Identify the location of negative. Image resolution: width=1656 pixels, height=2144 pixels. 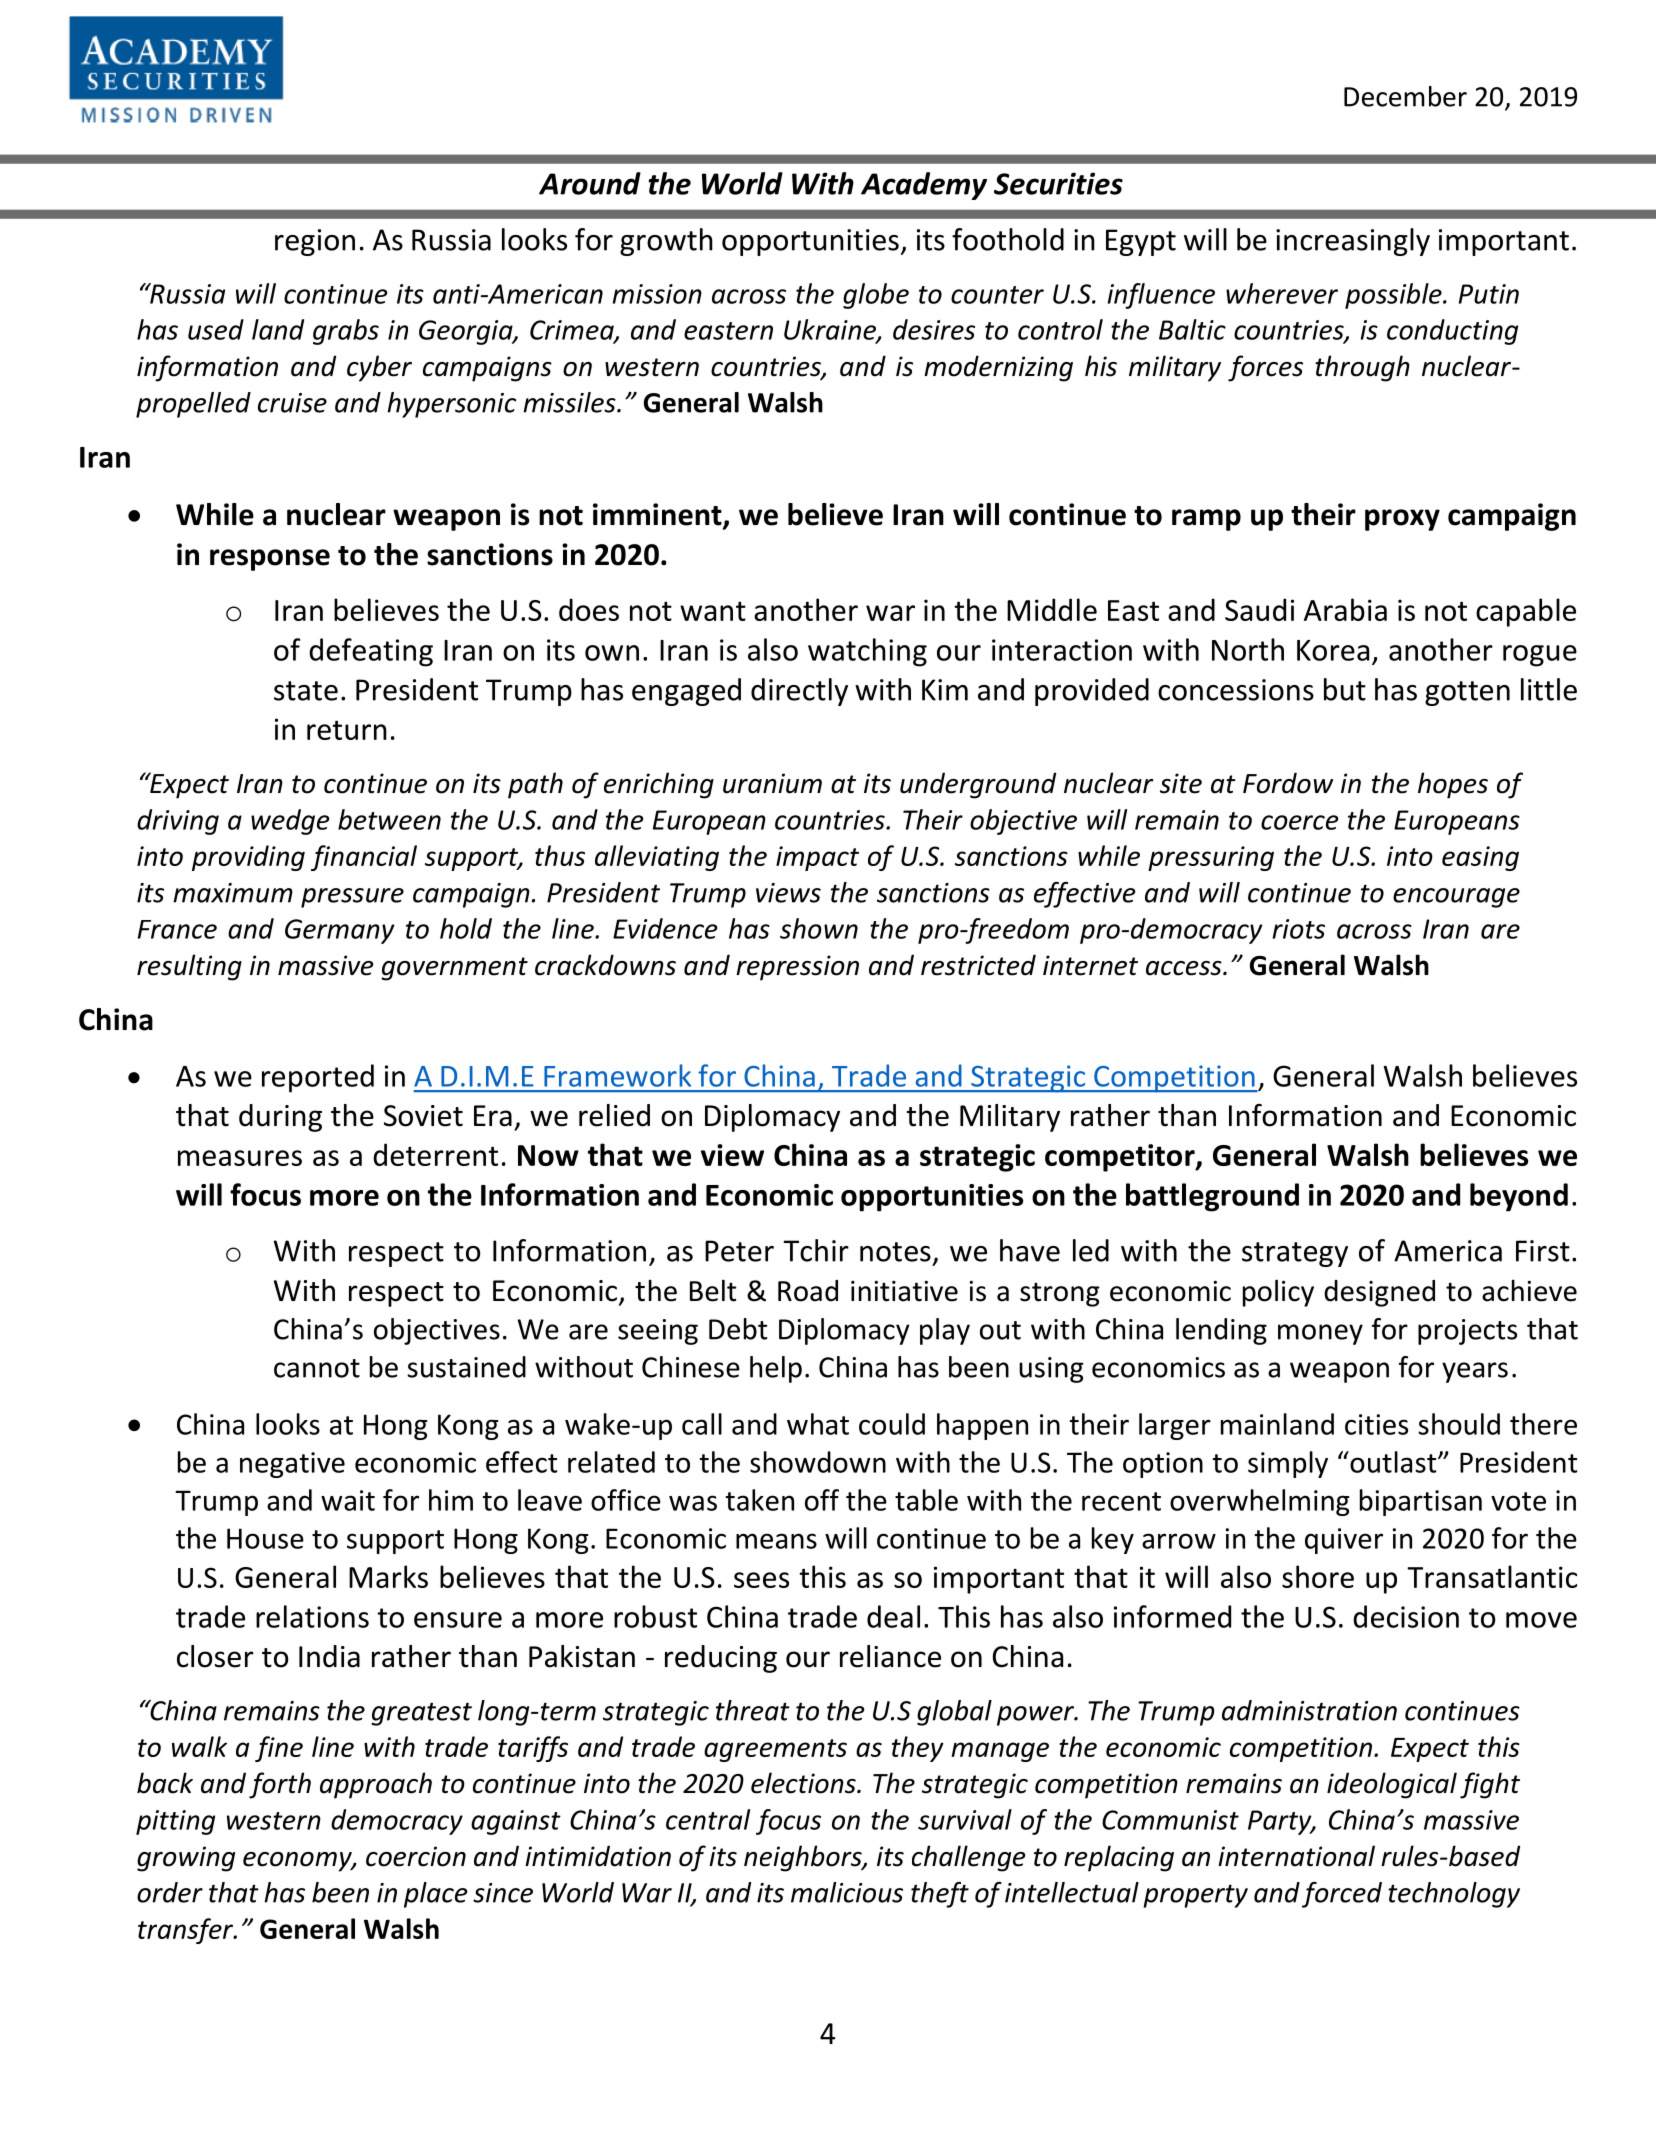
(292, 1465).
